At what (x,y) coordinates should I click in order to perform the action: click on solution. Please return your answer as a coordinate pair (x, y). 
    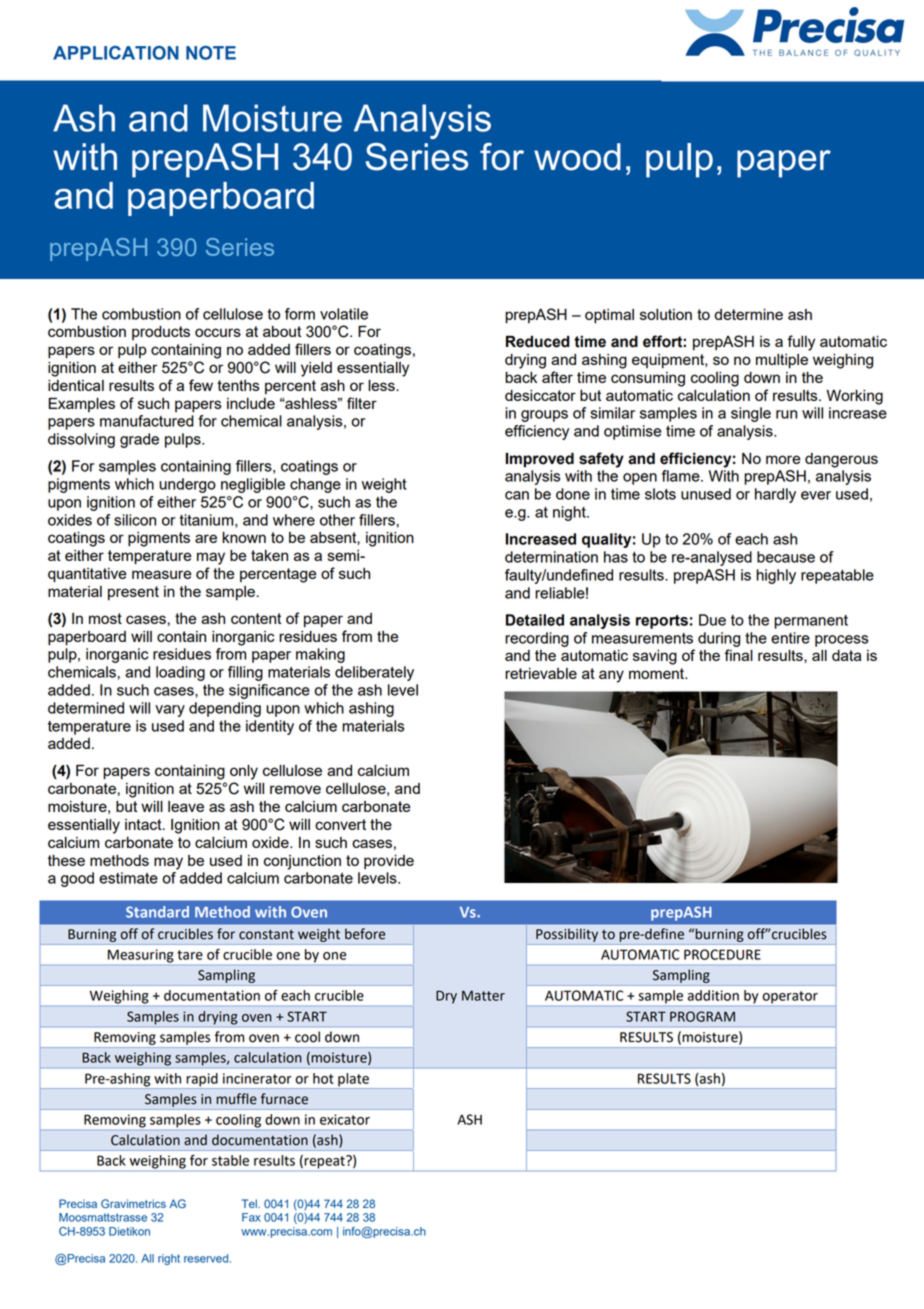
    Looking at the image, I should click on (666, 314).
